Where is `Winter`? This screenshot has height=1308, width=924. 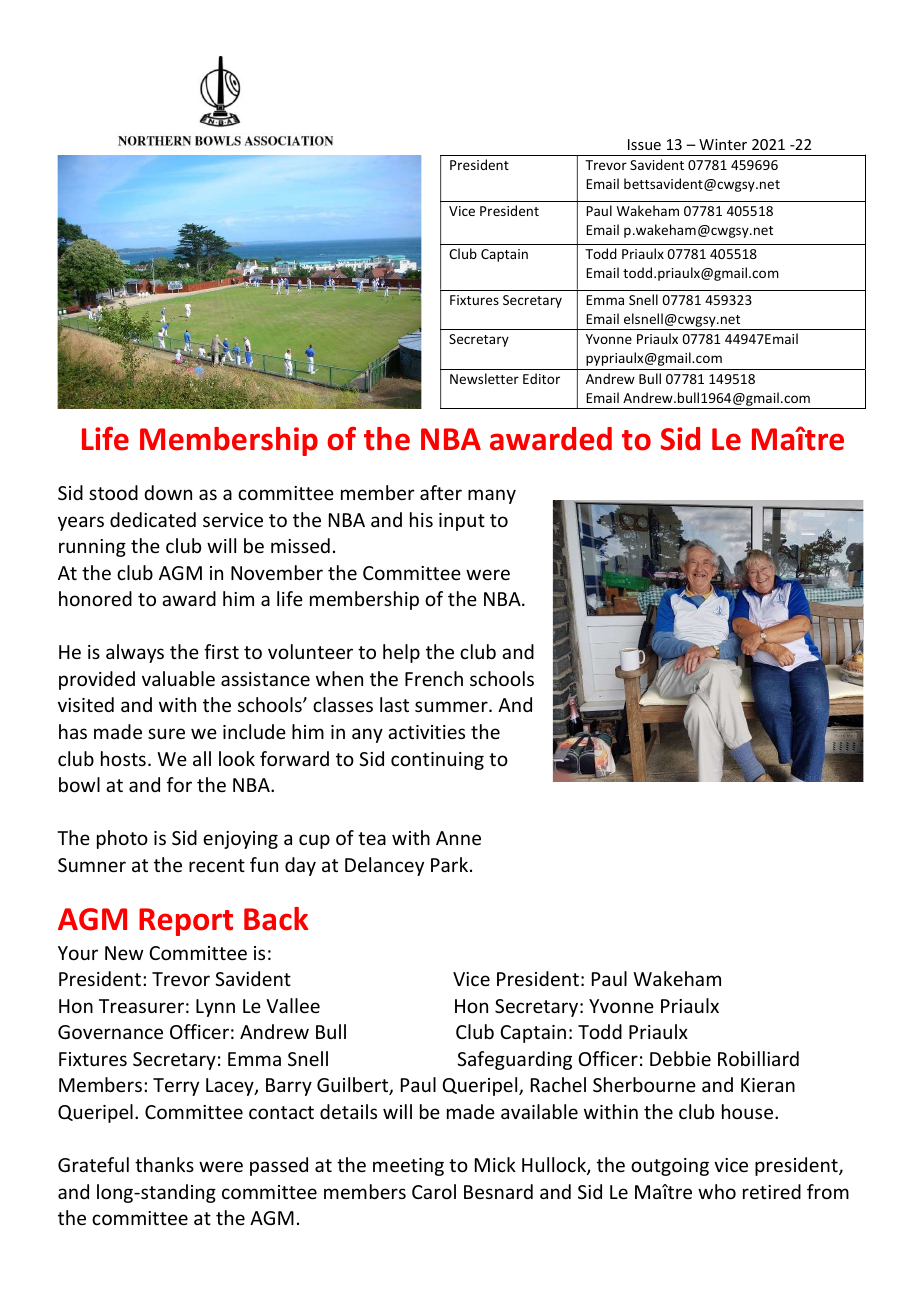 Winter is located at coordinates (723, 144).
